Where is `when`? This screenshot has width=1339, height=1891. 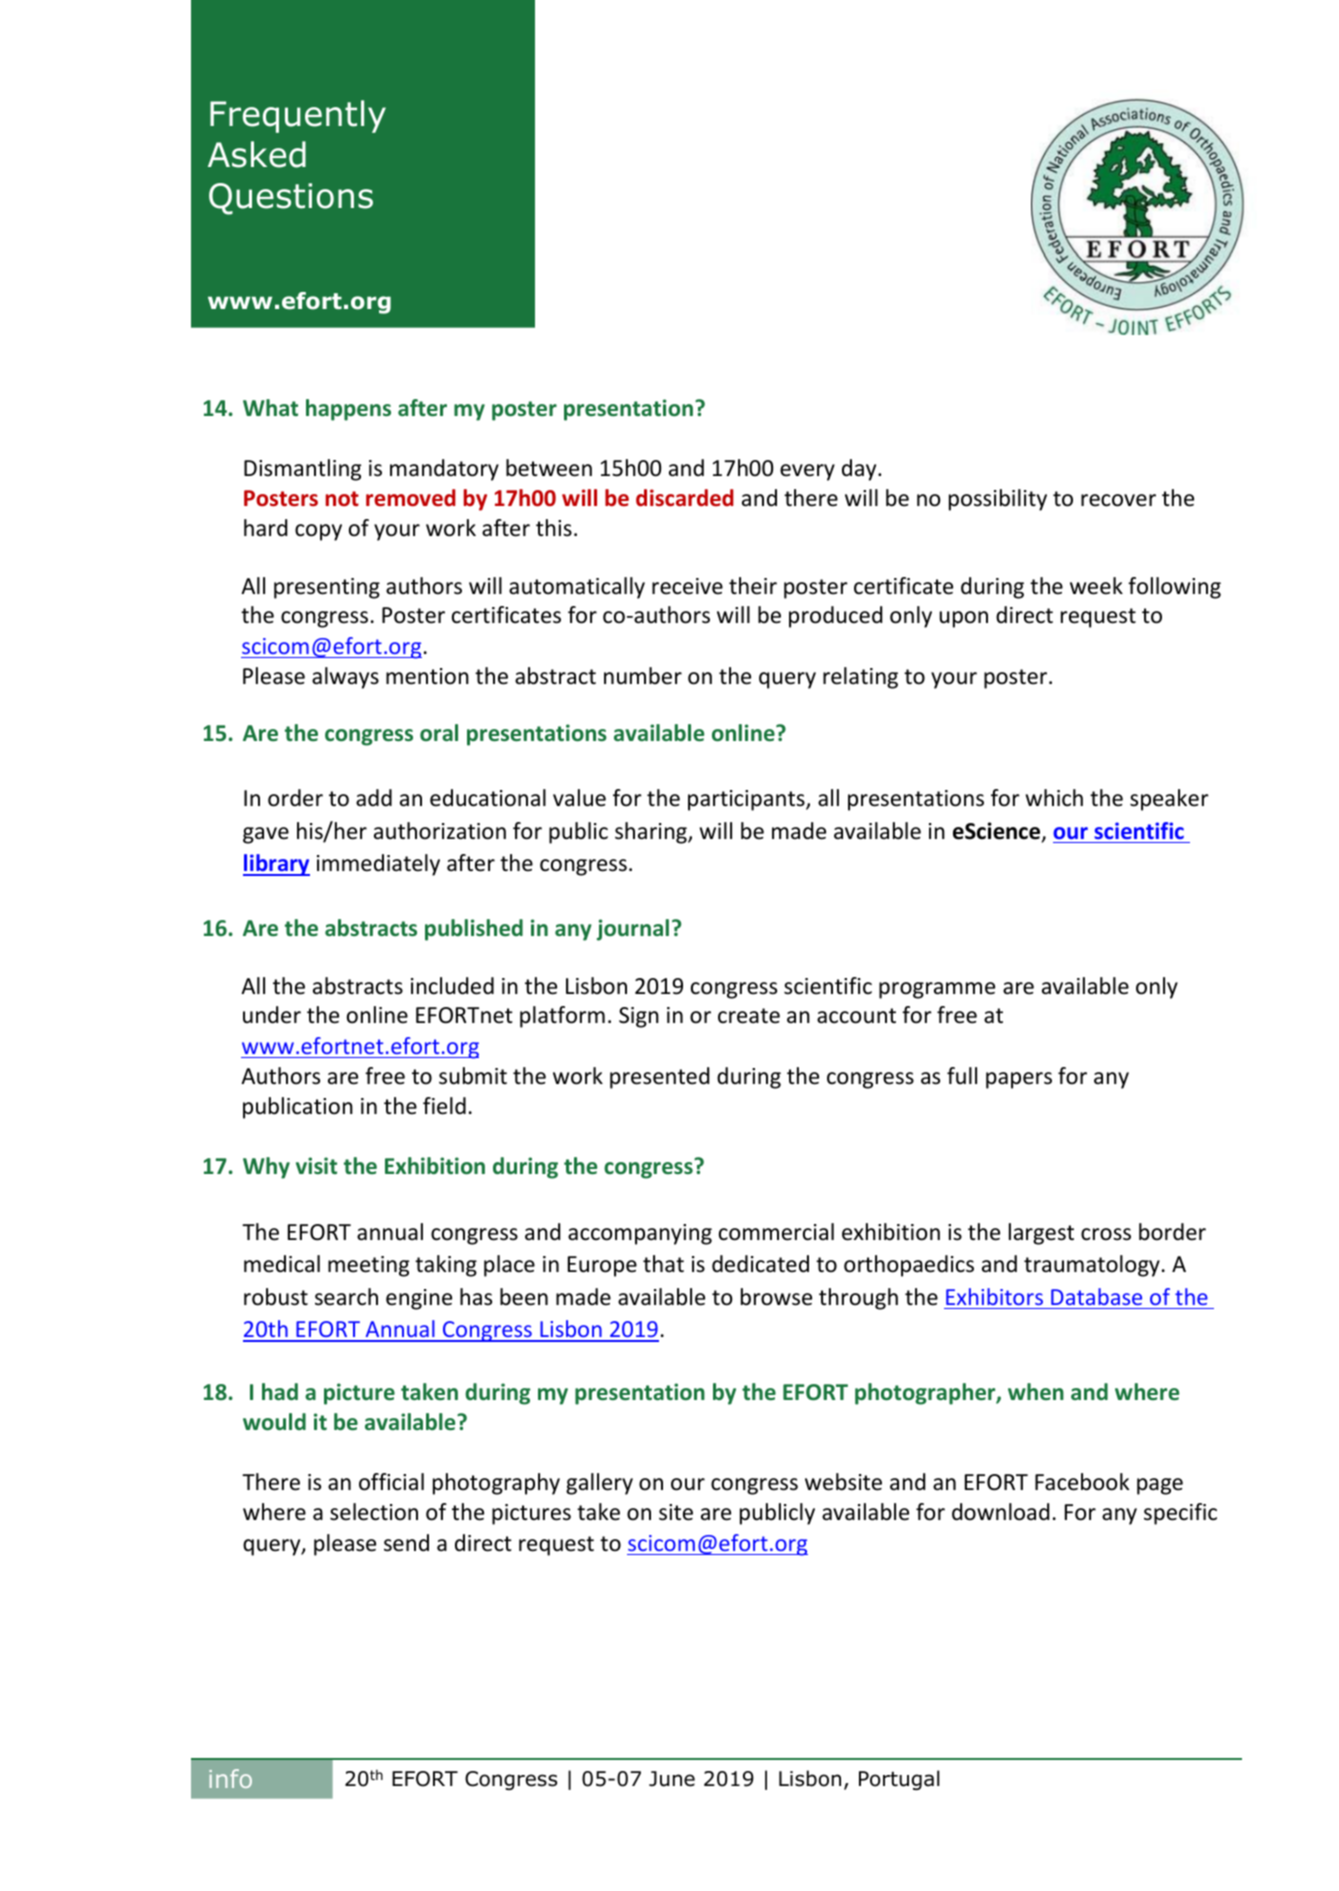 when is located at coordinates (1036, 1391).
